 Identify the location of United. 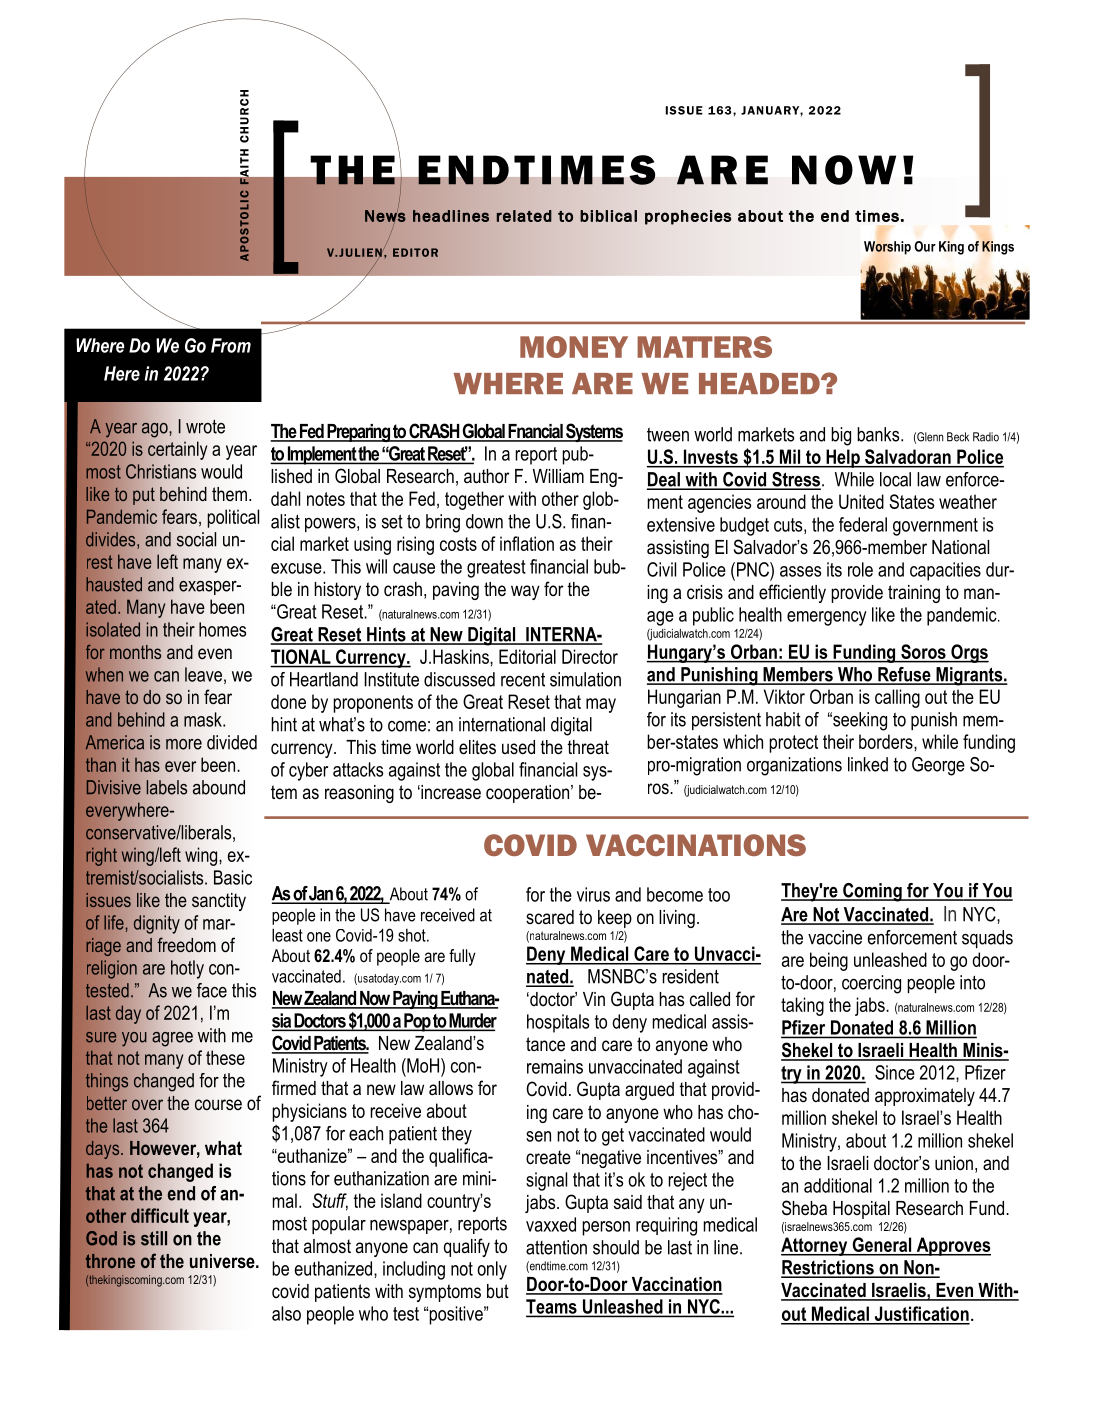
(861, 501).
